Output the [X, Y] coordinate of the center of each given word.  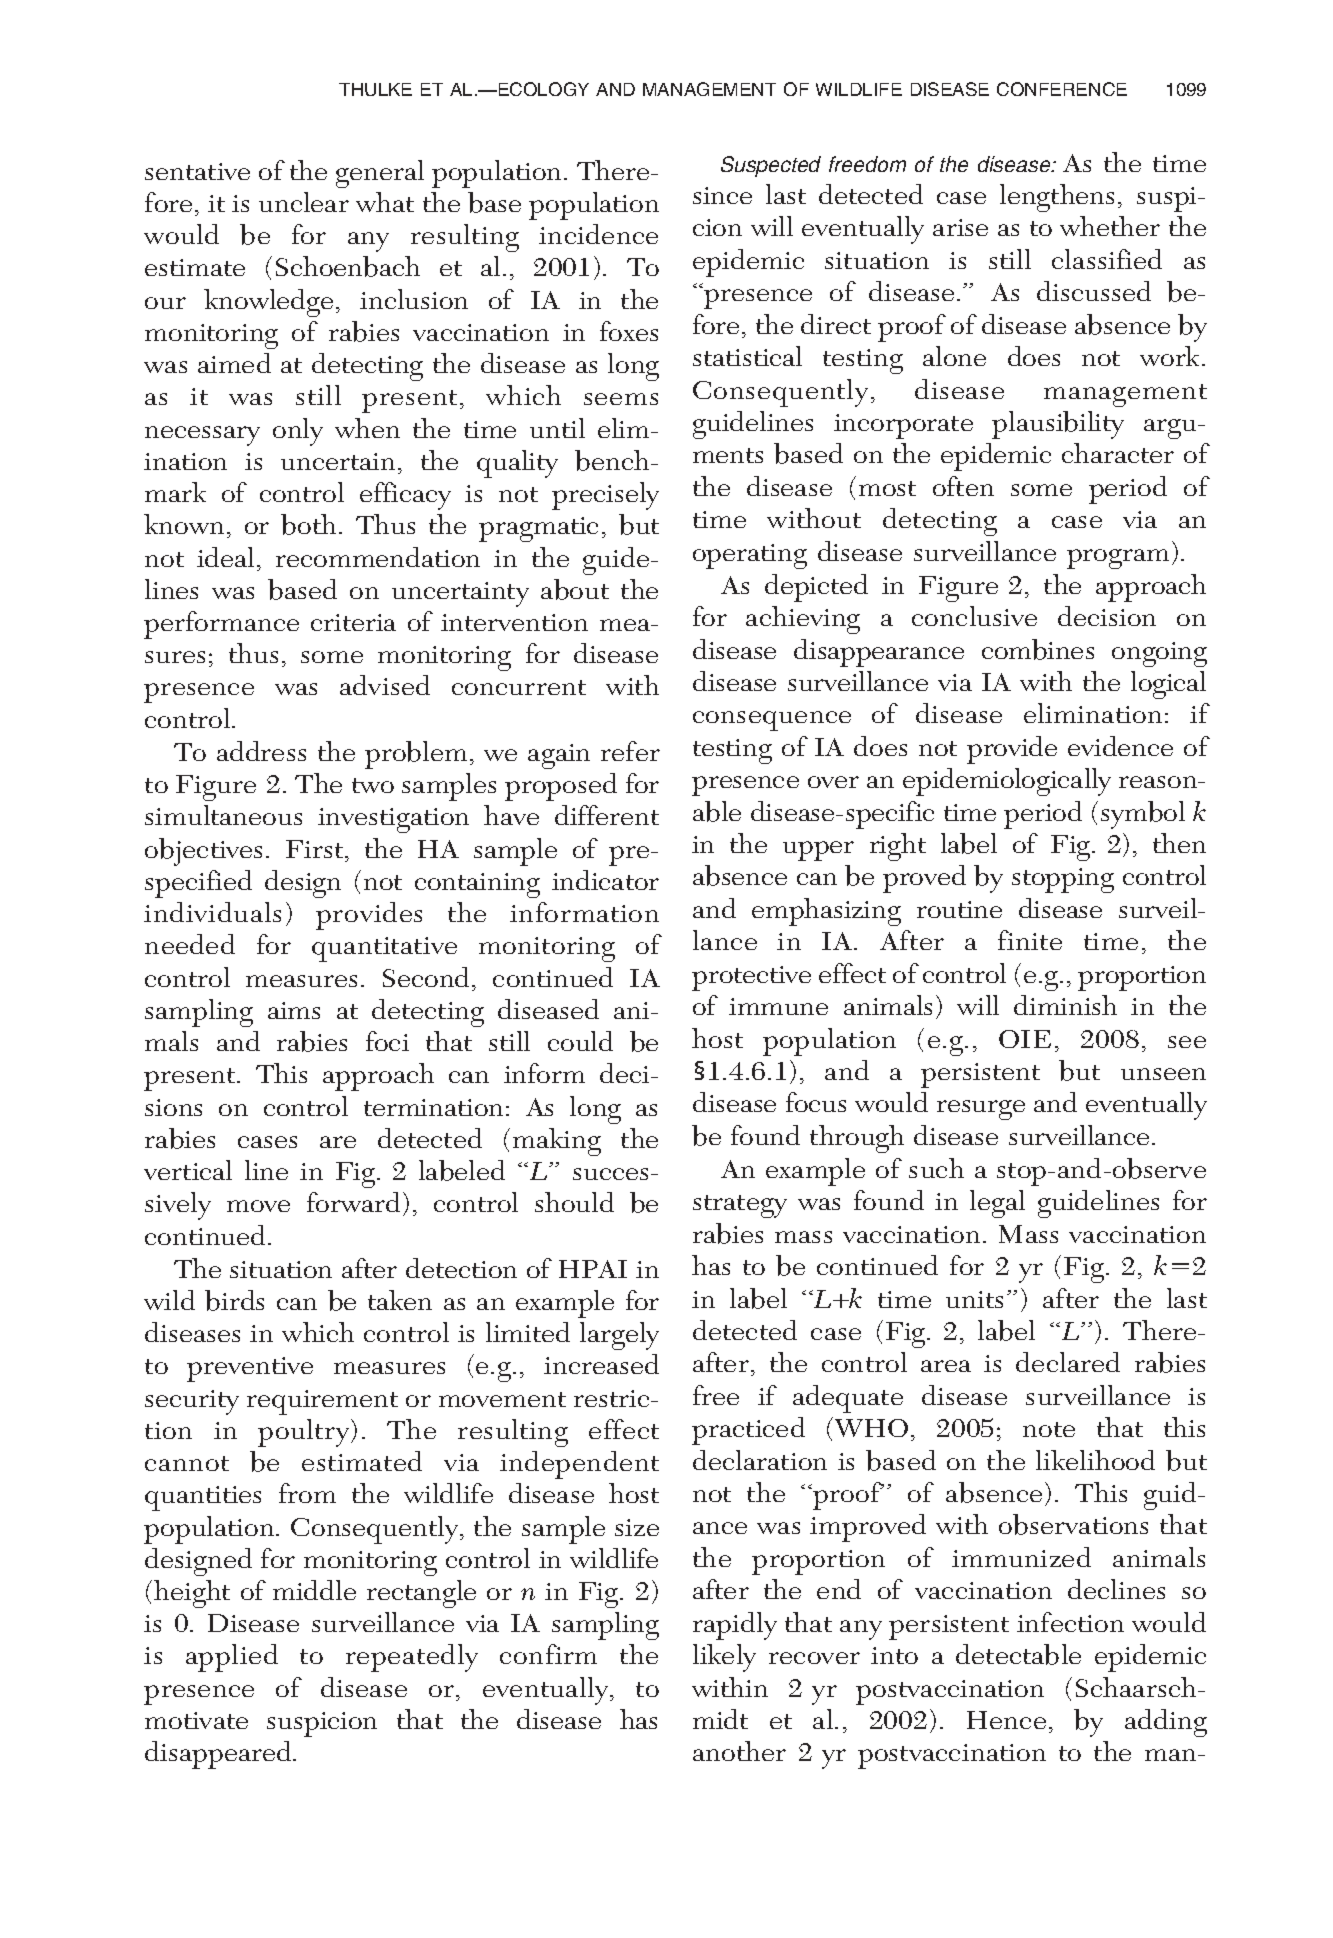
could [580, 1041]
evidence [1120, 746]
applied [232, 1658]
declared [1068, 1362]
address [261, 751]
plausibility [1058, 425]
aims [294, 1010]
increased [601, 1364]
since [722, 195]
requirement [322, 1402]
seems [621, 399]
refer [630, 751]
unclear [304, 202]
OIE [1025, 1039]
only [298, 432]
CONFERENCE [1062, 89]
